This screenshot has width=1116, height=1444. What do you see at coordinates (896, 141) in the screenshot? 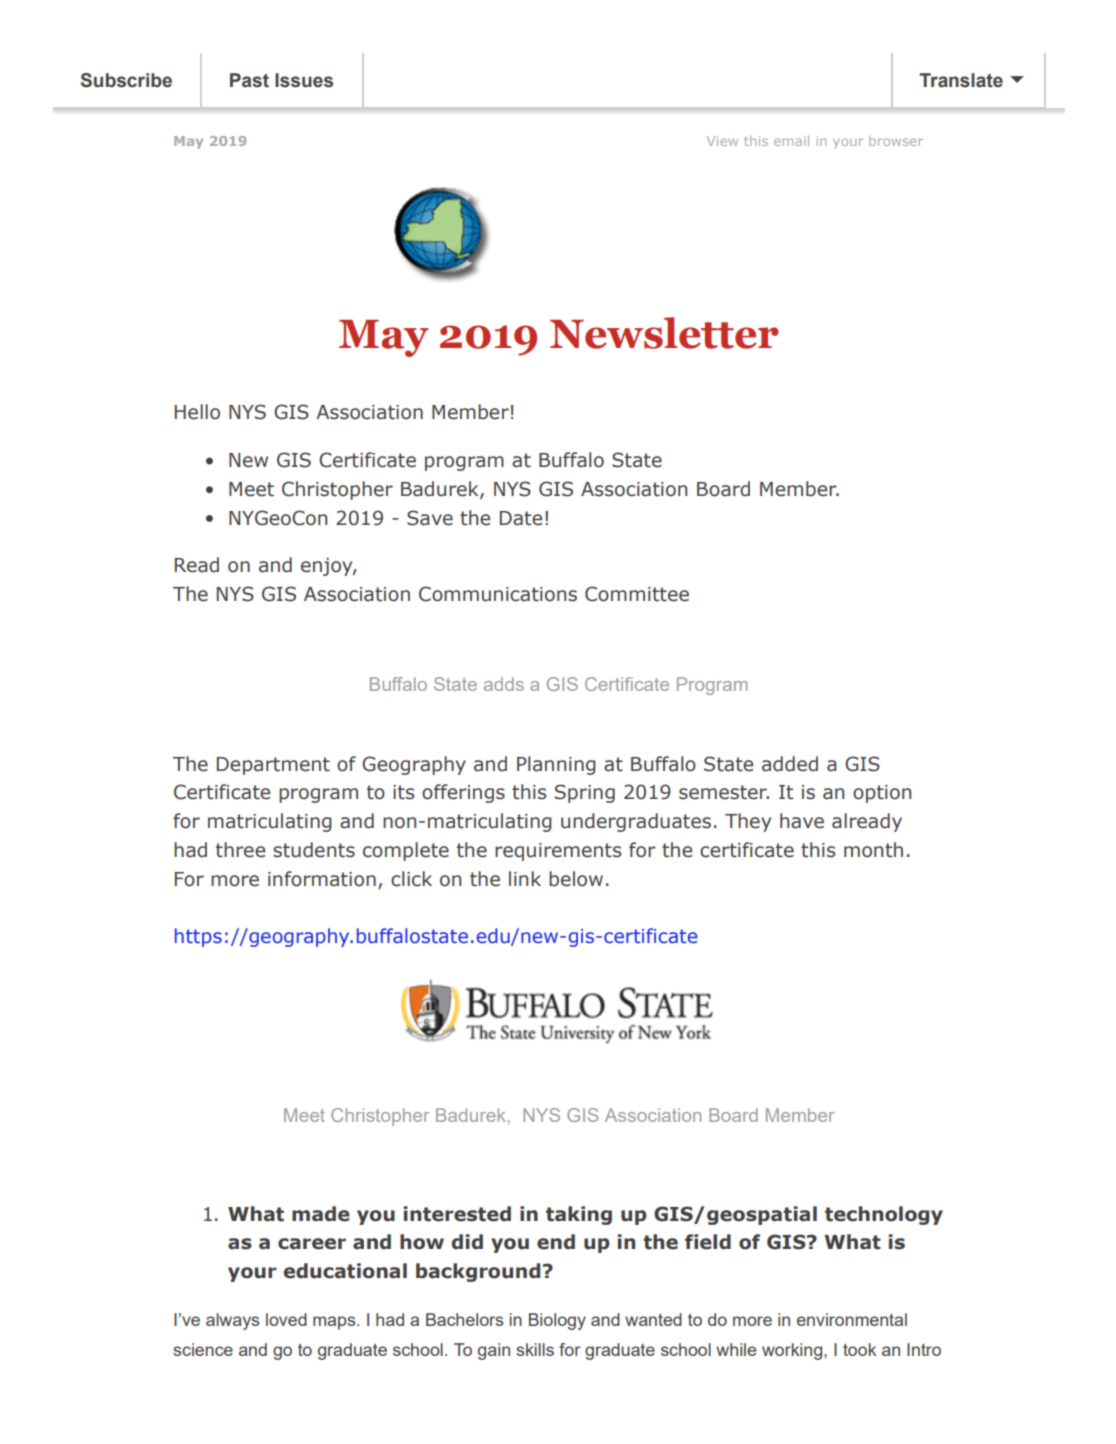
I see `browser` at bounding box center [896, 141].
